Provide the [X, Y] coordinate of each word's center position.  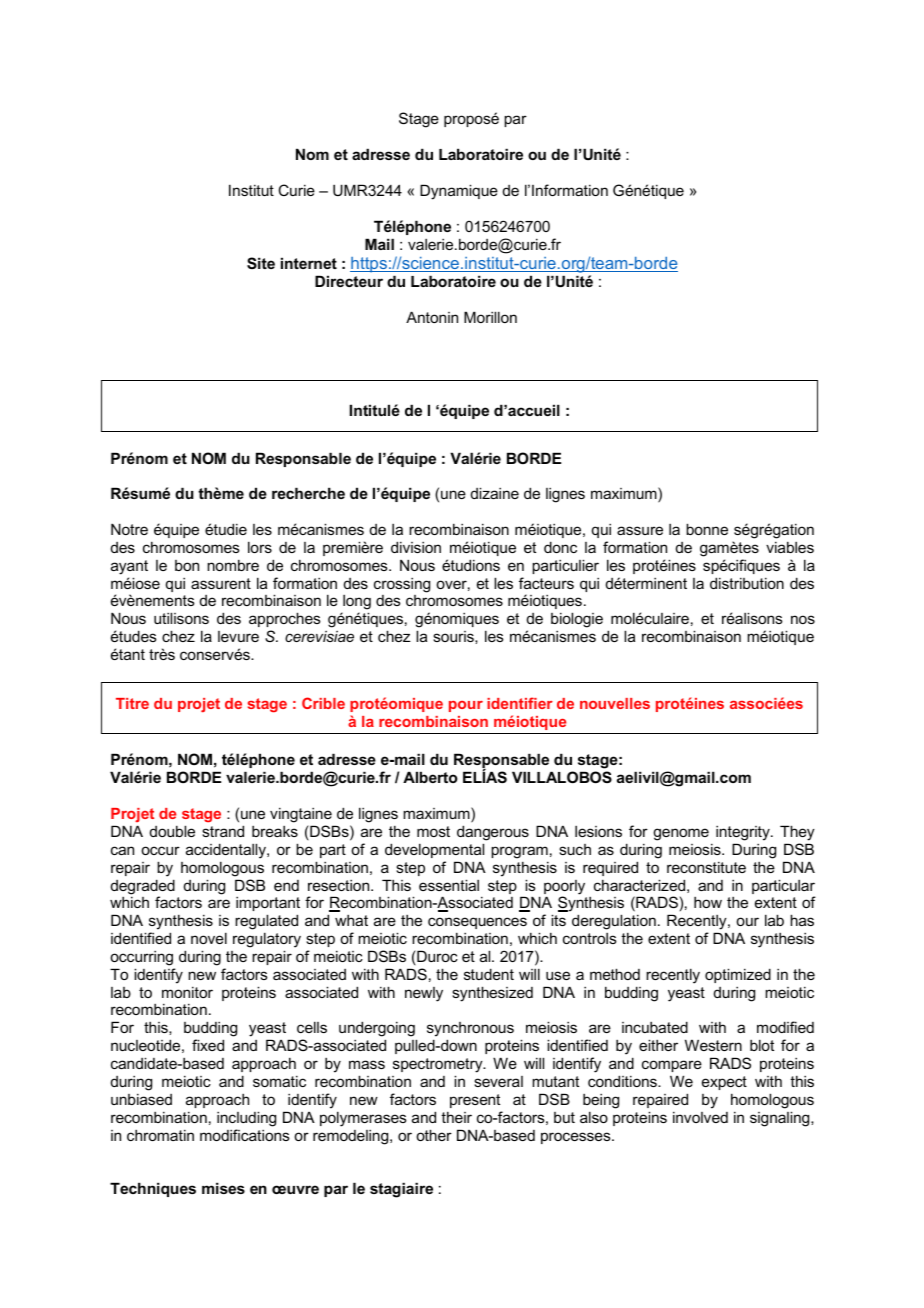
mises [223, 1188]
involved [700, 1117]
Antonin [432, 317]
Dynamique [459, 192]
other [434, 1135]
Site [261, 263]
